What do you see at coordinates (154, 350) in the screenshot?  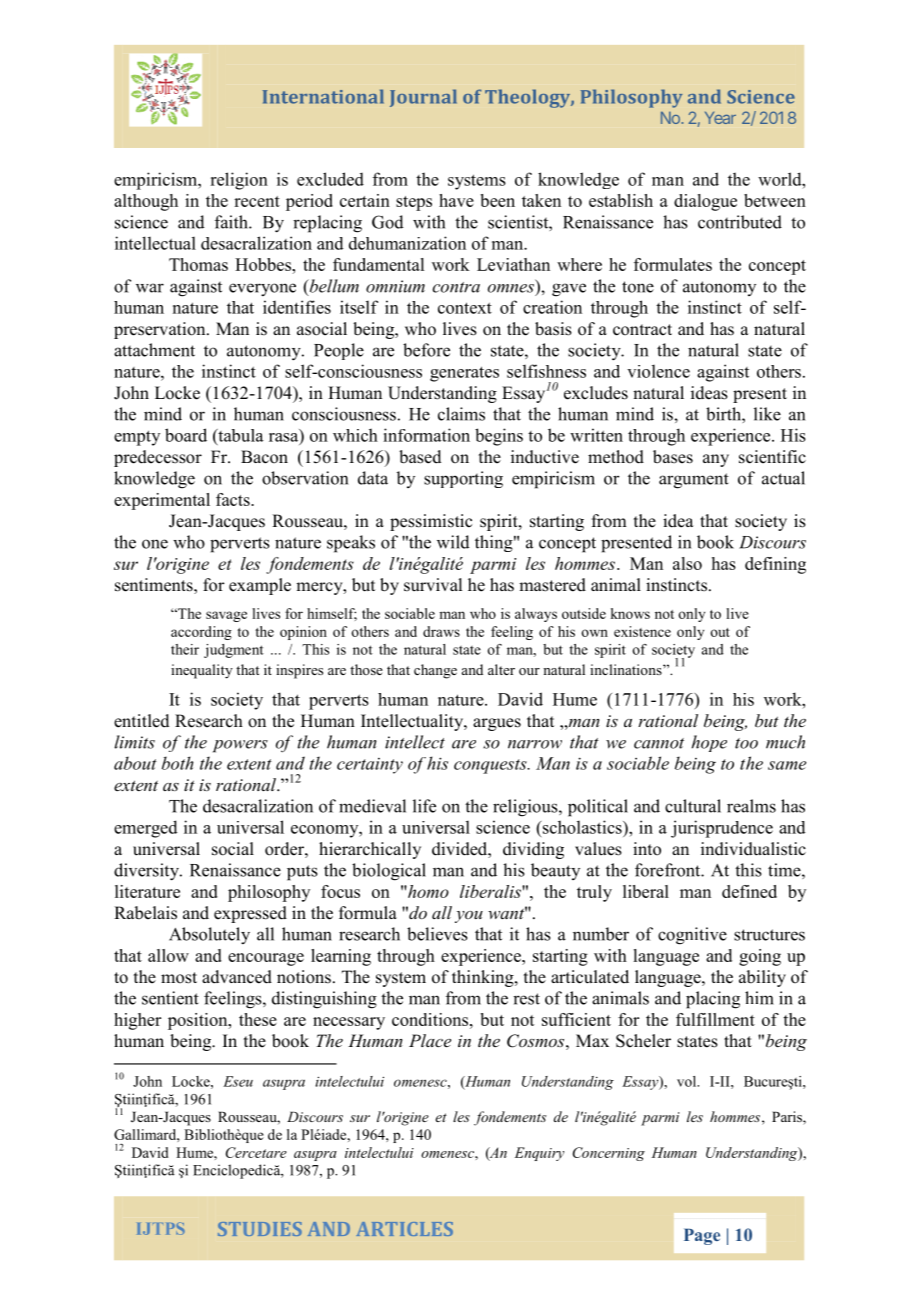 I see `attachment` at bounding box center [154, 350].
